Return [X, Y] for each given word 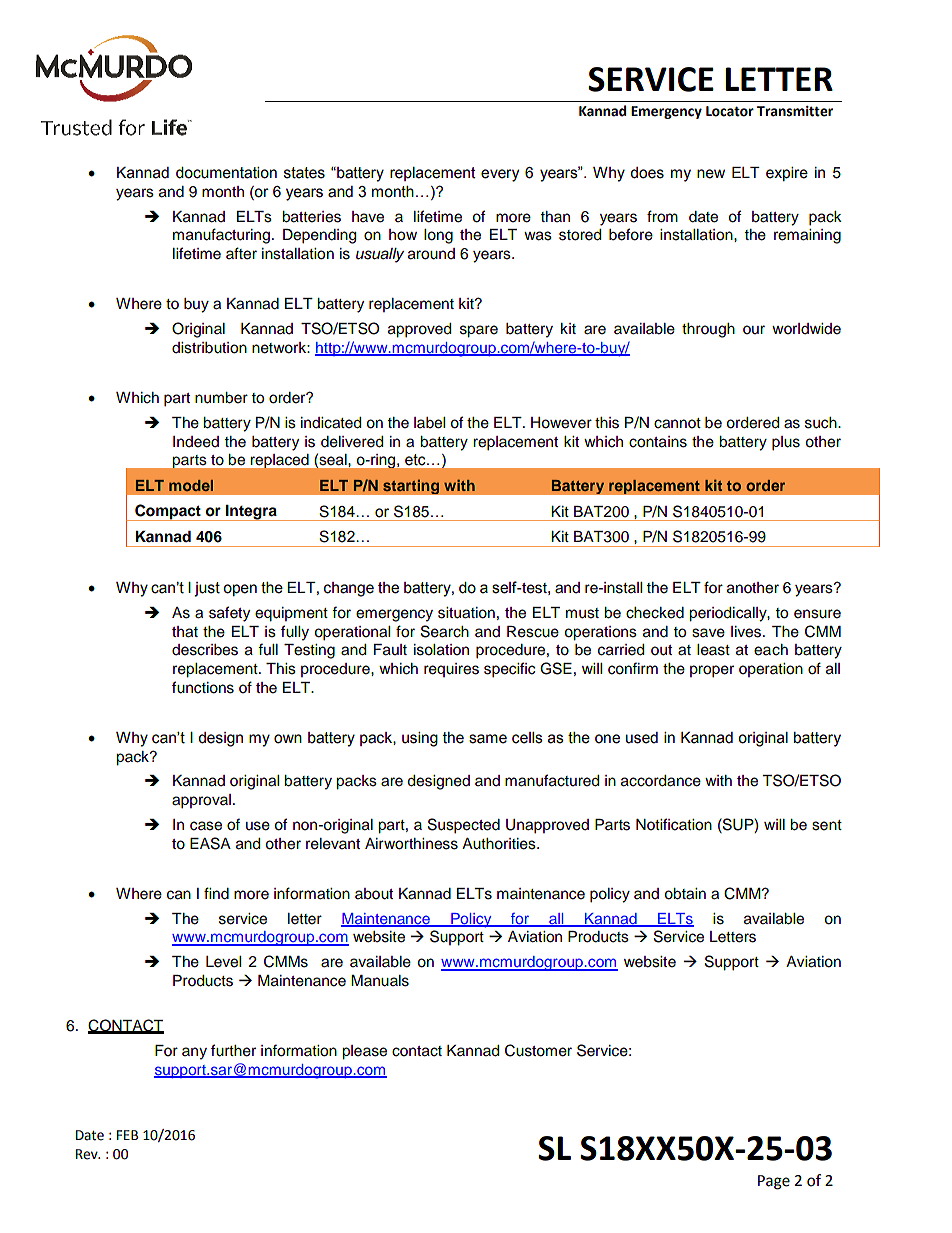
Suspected [464, 826]
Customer [538, 1050]
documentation [226, 173]
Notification [674, 824]
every [500, 175]
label [429, 423]
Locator [730, 111]
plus [786, 443]
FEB [127, 1135]
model [191, 485]
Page [774, 1182]
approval [201, 801]
